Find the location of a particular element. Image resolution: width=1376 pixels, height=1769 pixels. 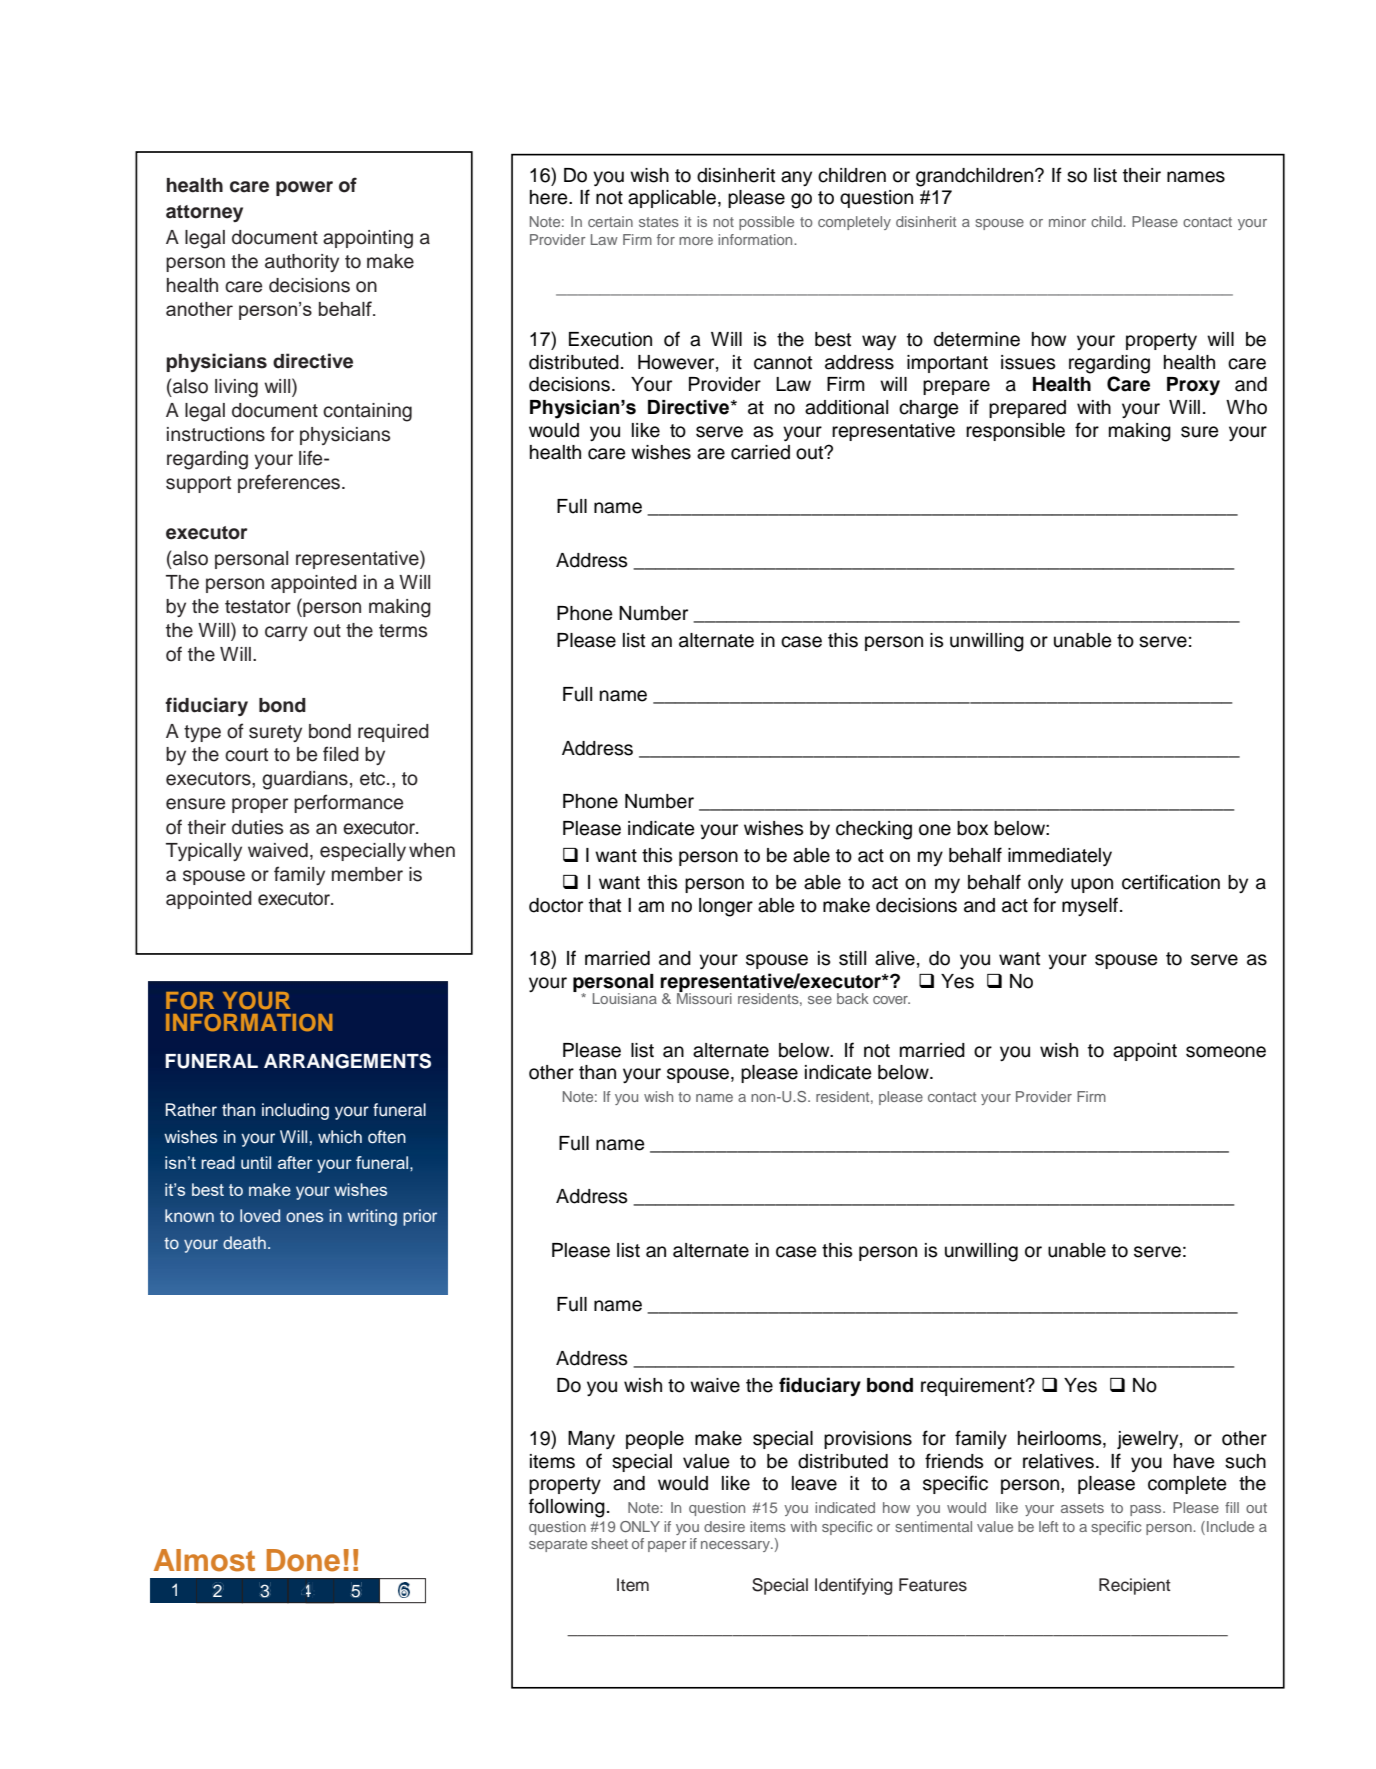

responsible is located at coordinates (1015, 432).
